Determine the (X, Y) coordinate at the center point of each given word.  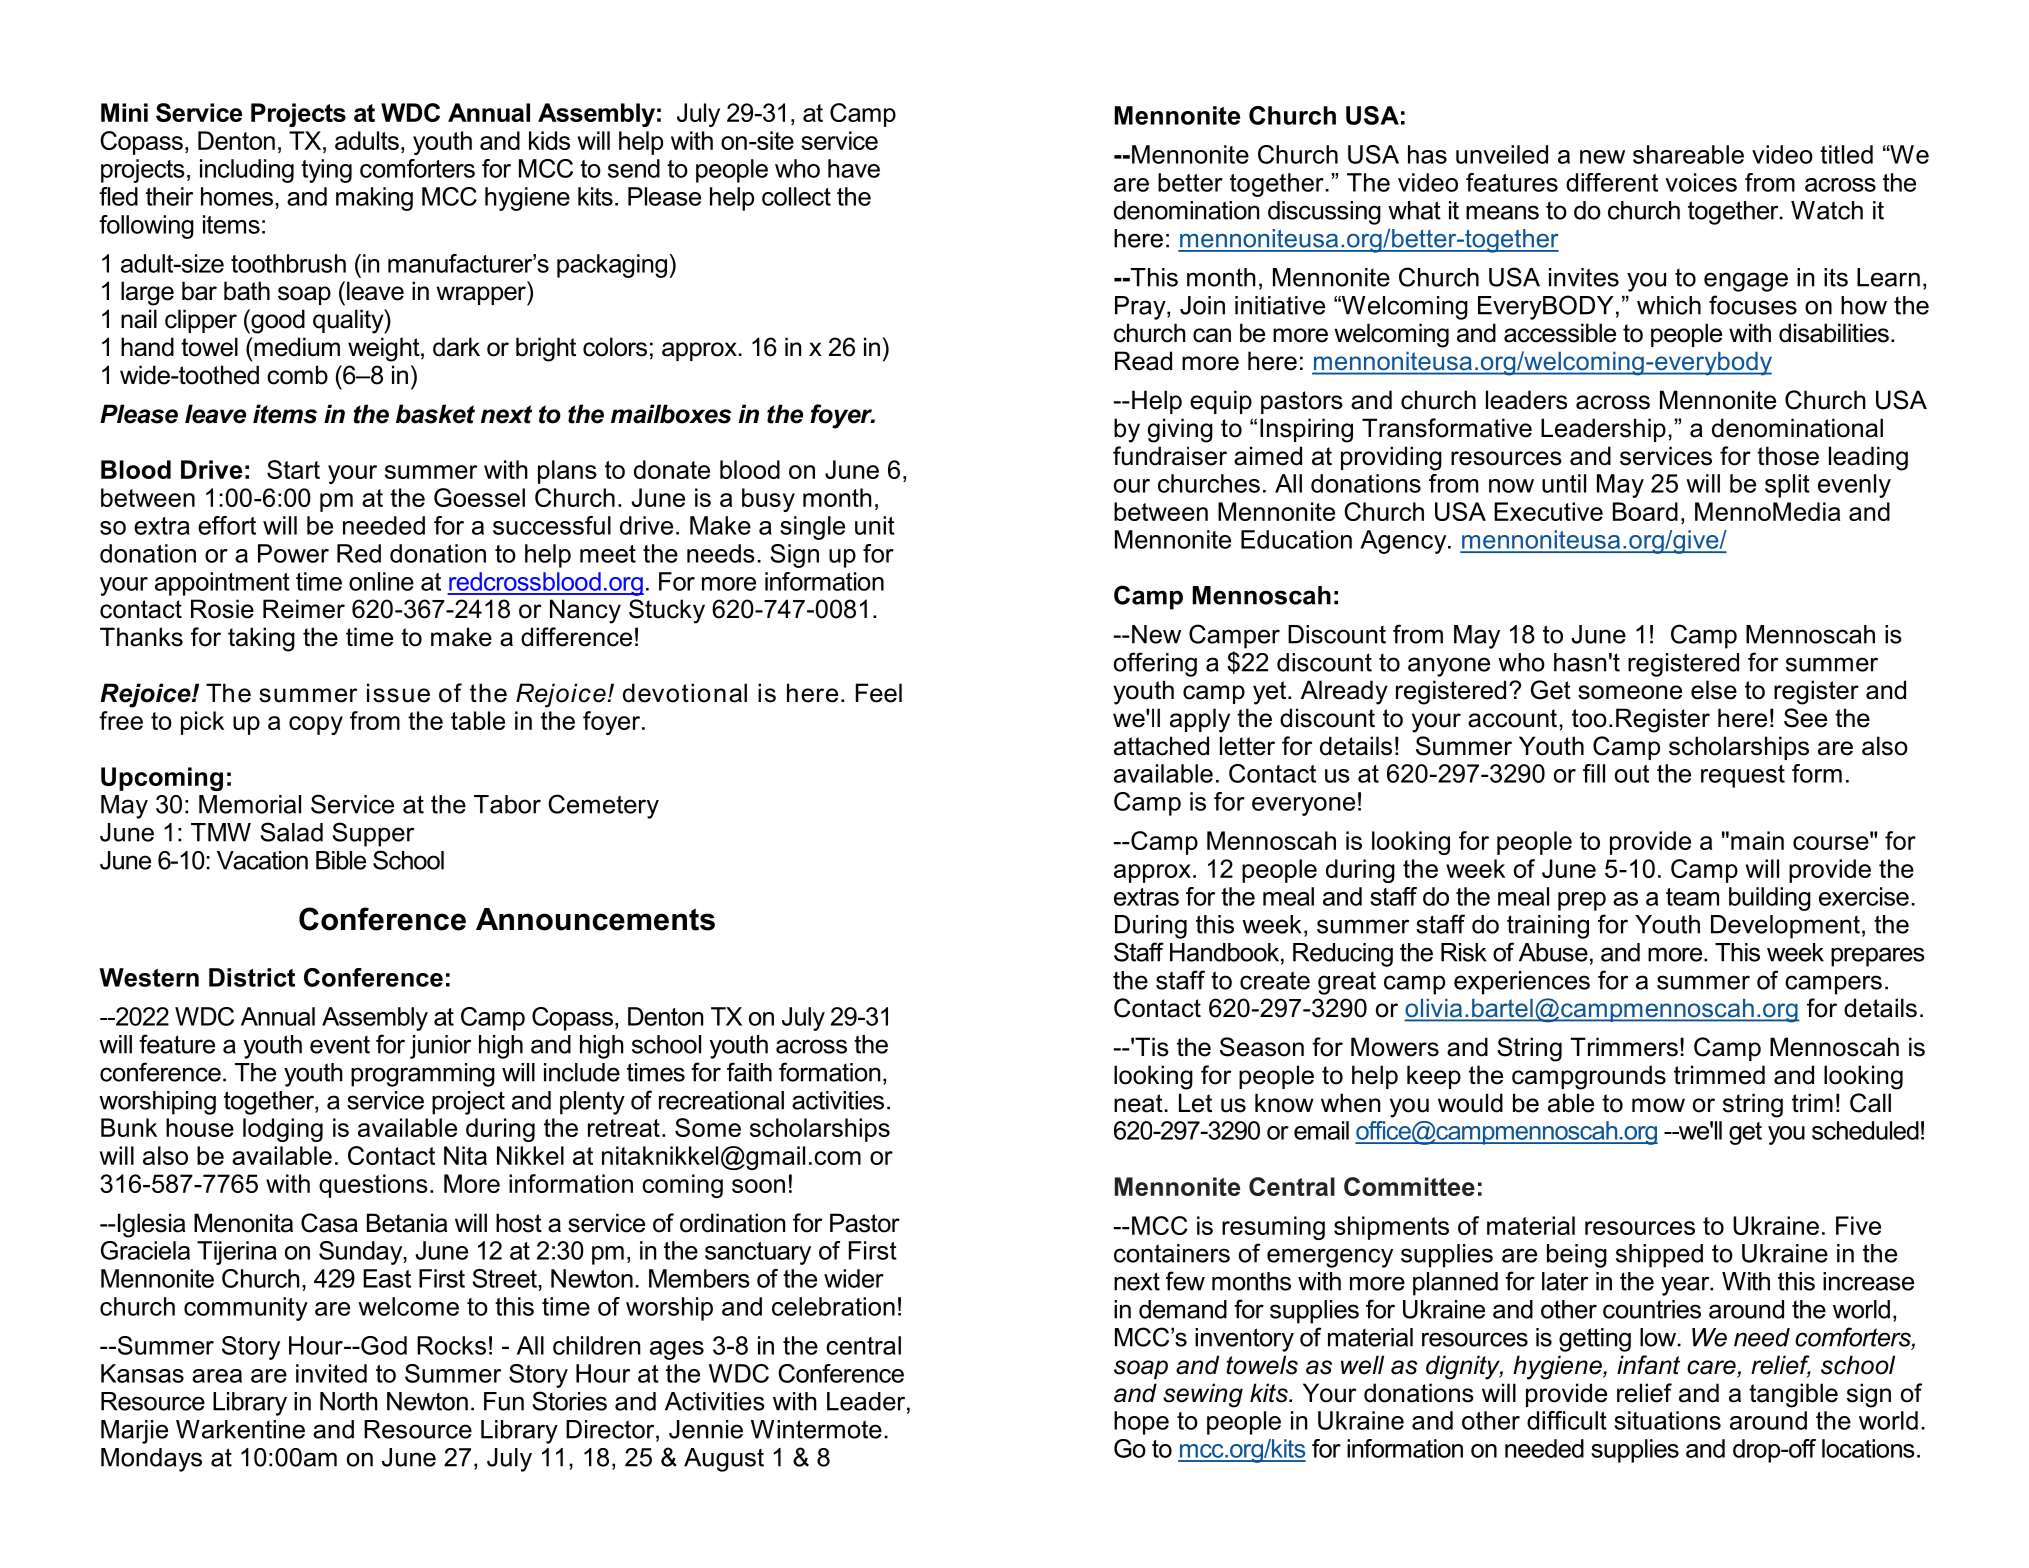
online (381, 581)
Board (1645, 511)
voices (1701, 182)
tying (326, 171)
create (1275, 980)
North (349, 1401)
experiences (1522, 983)
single (812, 528)
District (252, 977)
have (854, 168)
